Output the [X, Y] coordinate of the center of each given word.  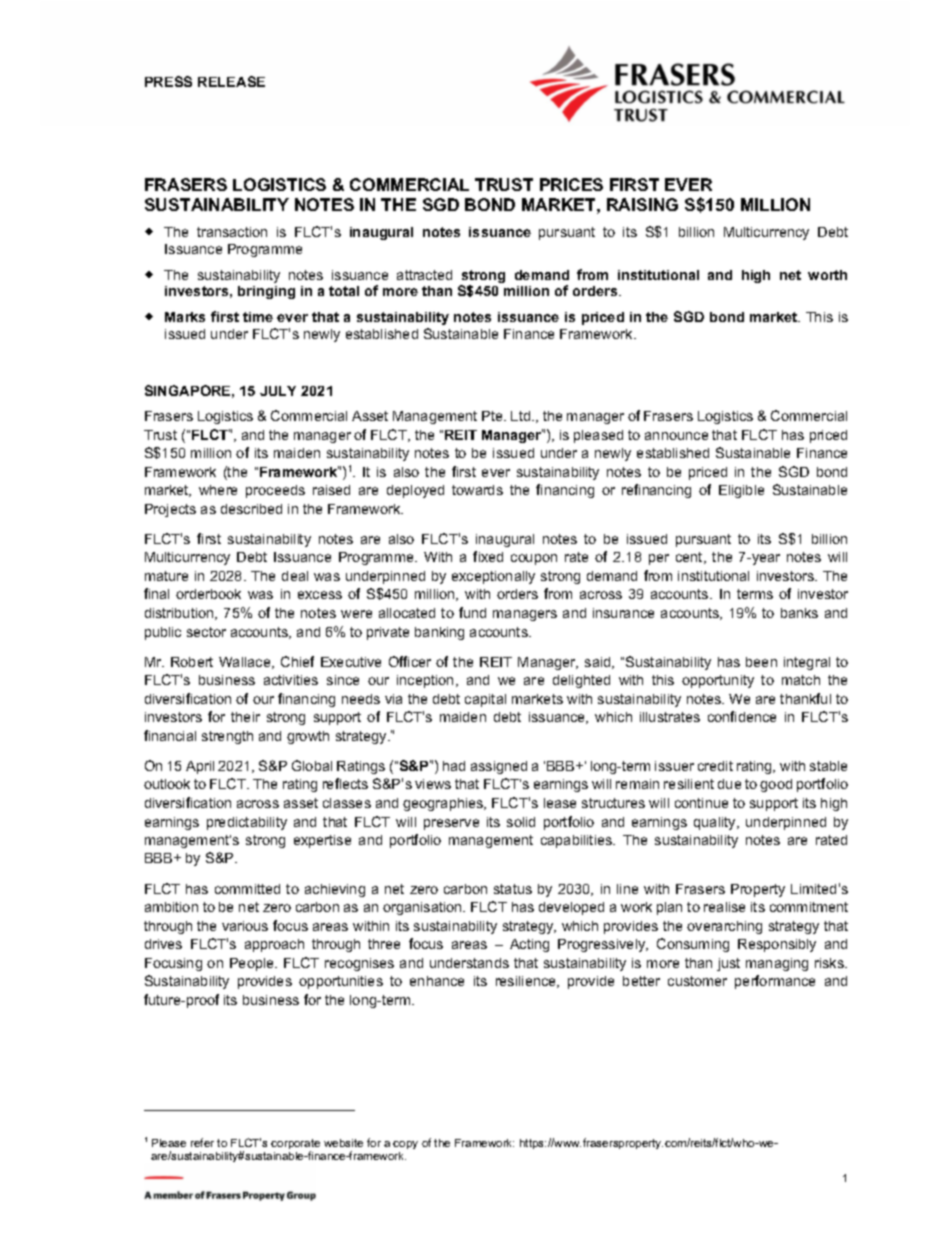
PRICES [571, 184]
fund [472, 612]
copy [405, 1145]
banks [799, 613]
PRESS [168, 81]
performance [775, 982]
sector [206, 632]
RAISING [642, 204]
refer [202, 1142]
